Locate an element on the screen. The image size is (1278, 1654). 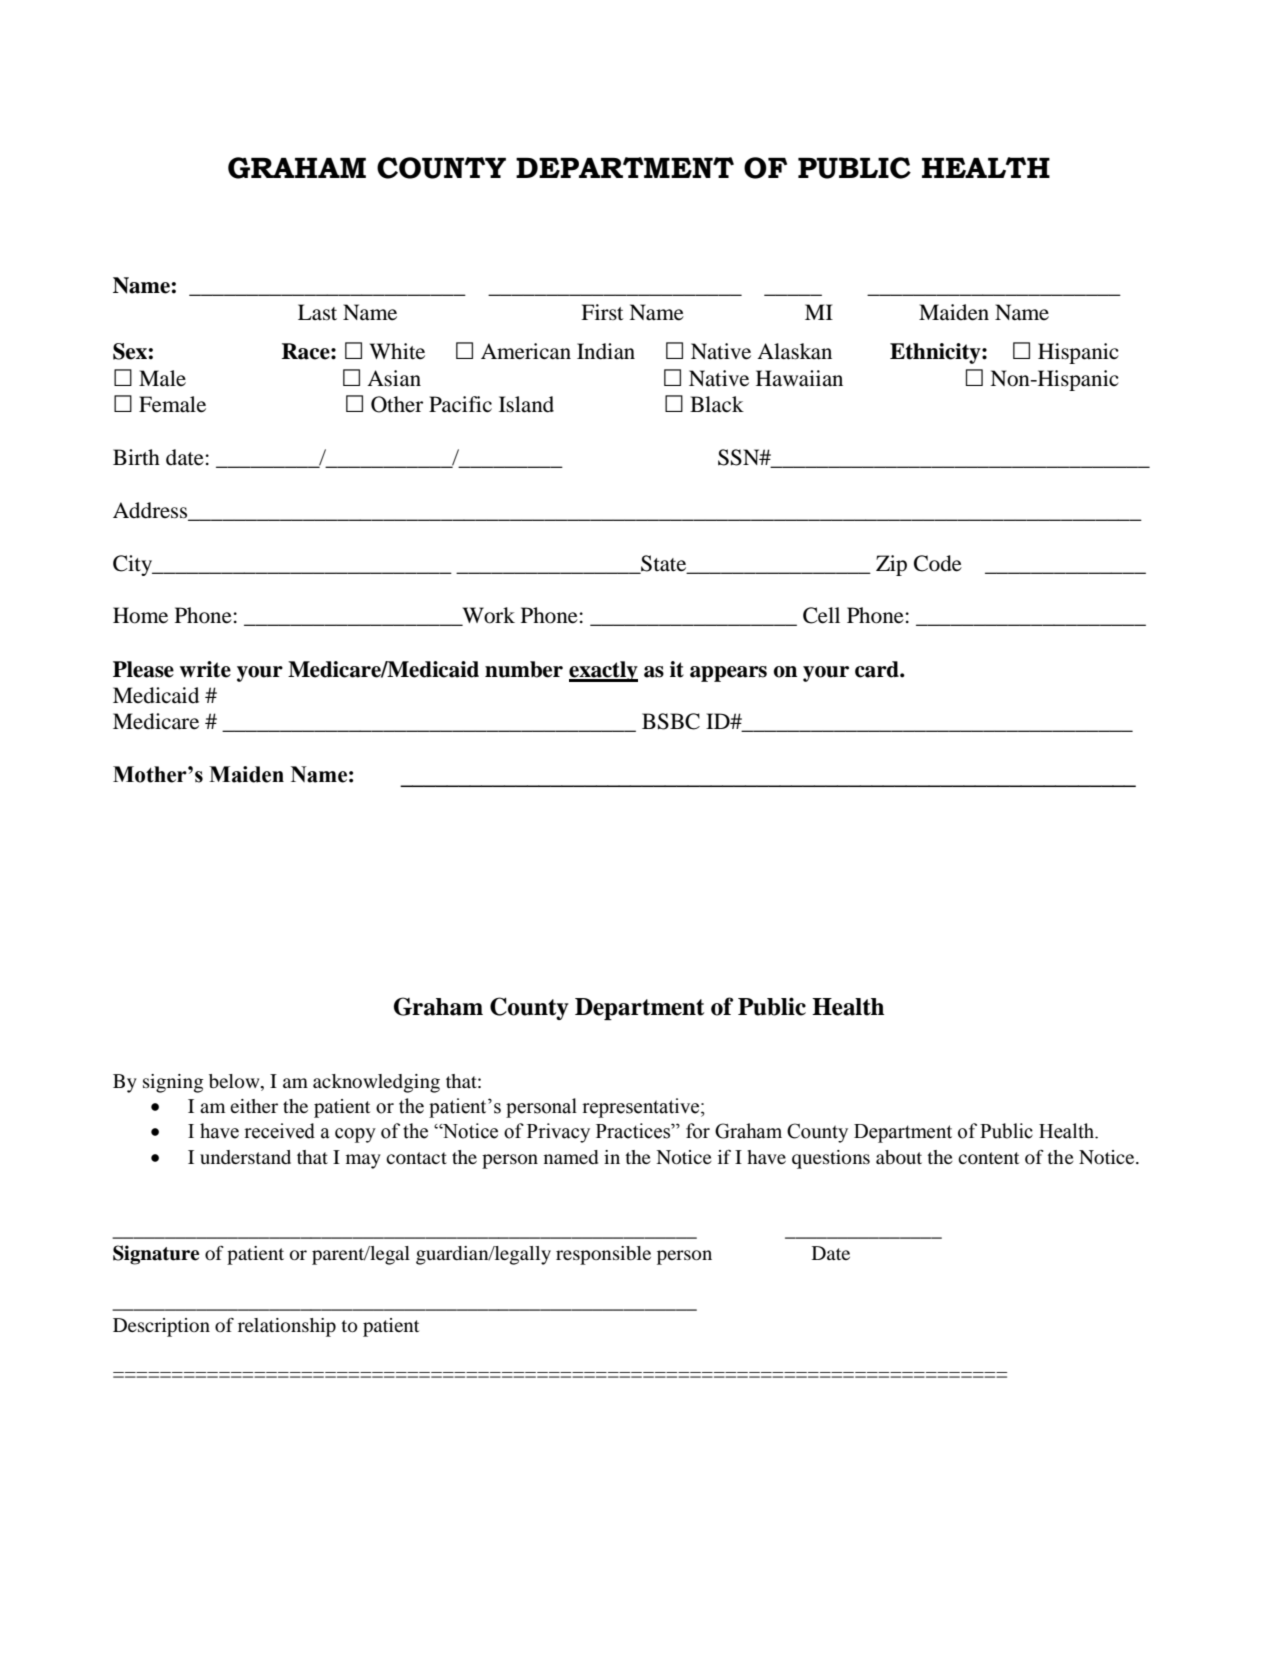
number is located at coordinates (524, 669).
